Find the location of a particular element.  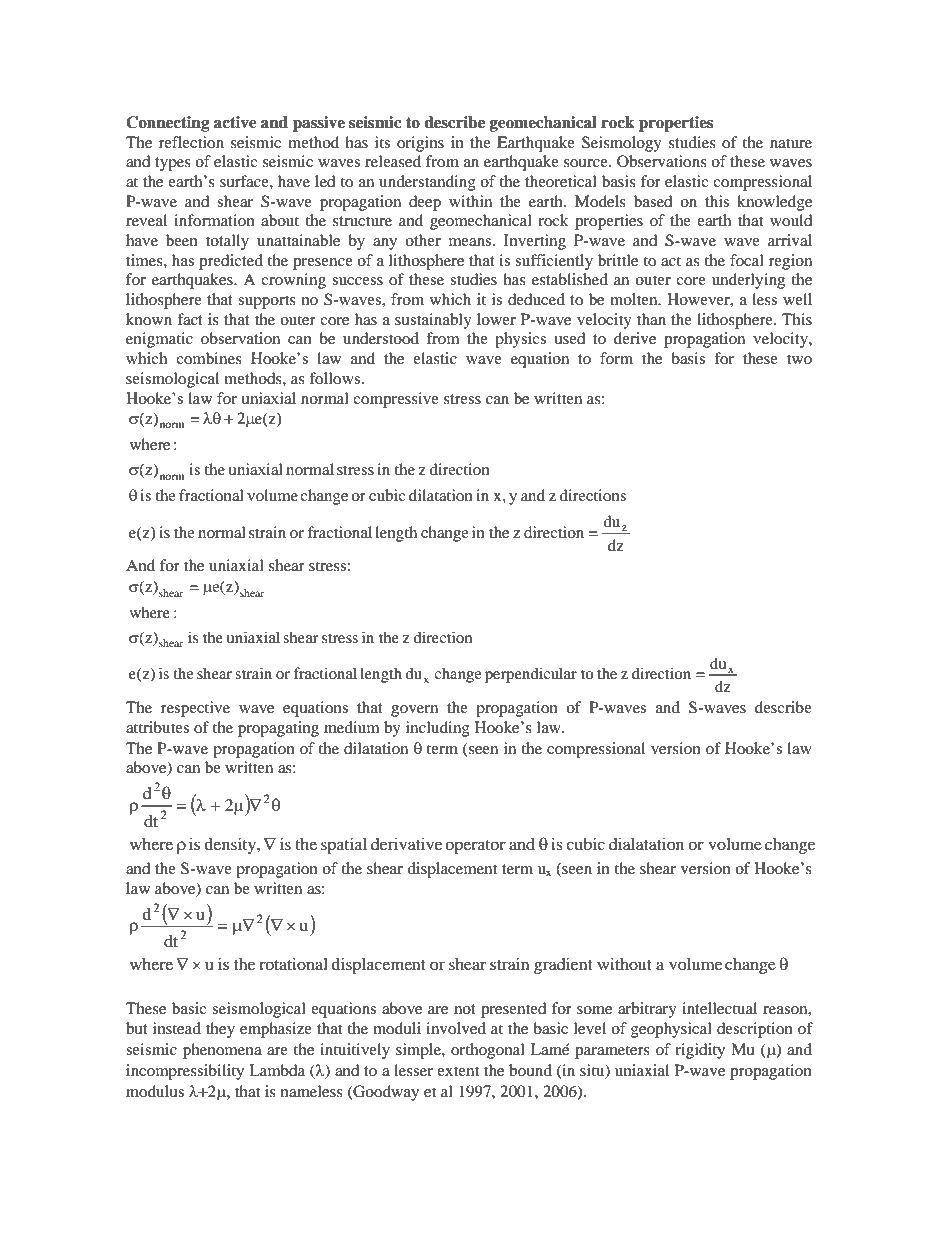

respective is located at coordinates (195, 709).
